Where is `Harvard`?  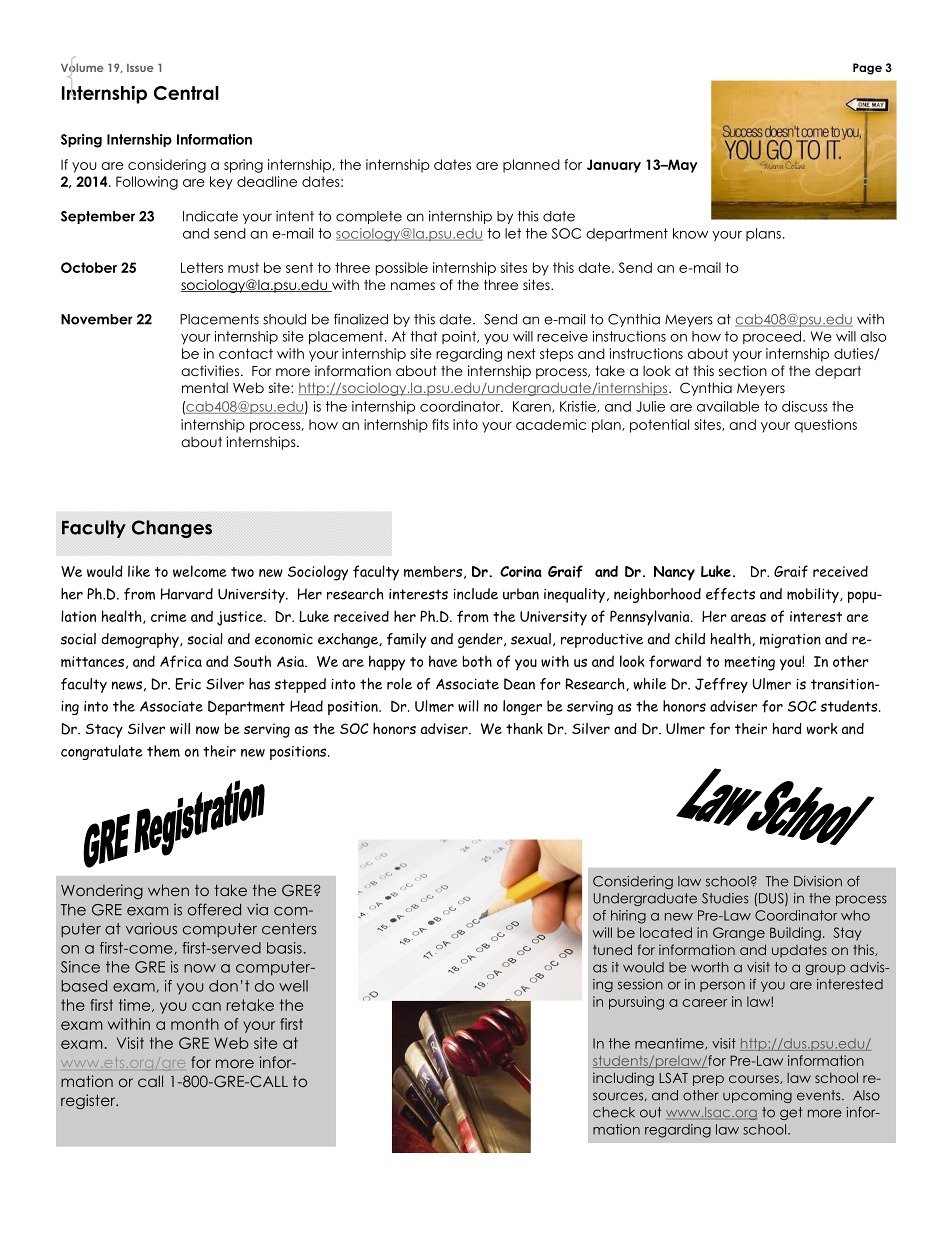 Harvard is located at coordinates (187, 594).
